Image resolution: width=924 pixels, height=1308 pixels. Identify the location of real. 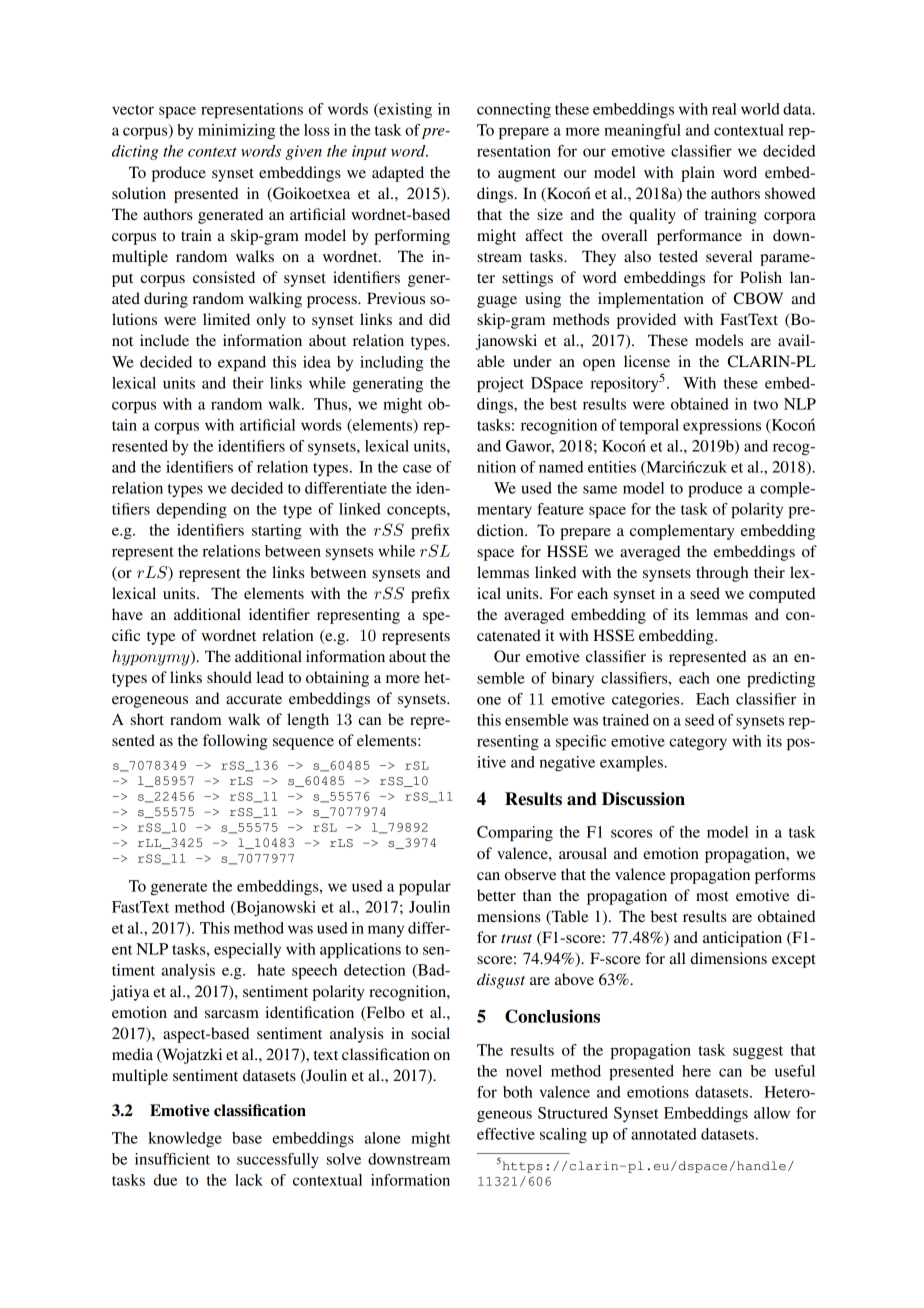
(724, 109).
